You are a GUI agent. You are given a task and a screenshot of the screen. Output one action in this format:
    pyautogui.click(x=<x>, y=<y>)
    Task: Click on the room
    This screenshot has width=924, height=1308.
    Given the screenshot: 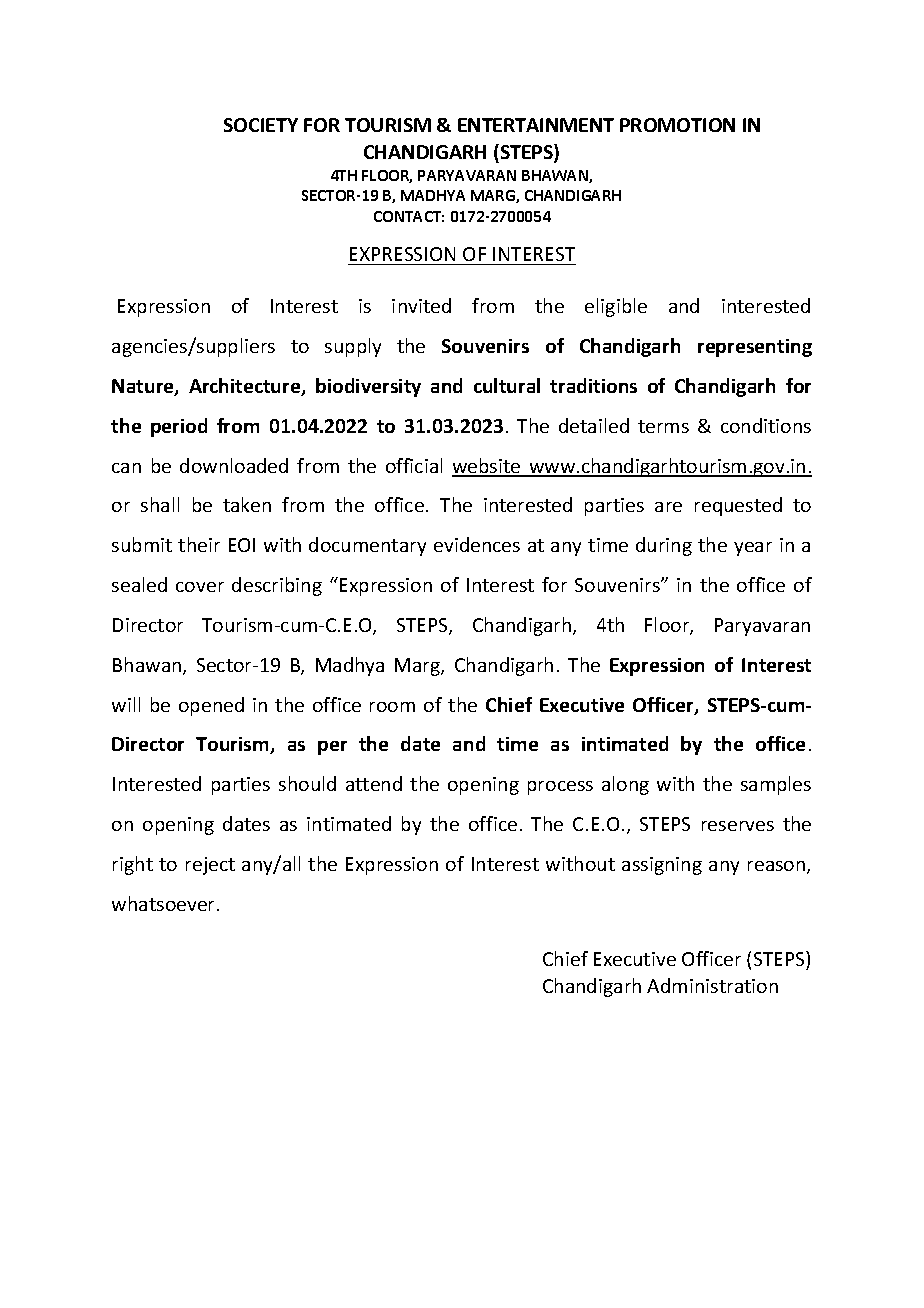 What is the action you would take?
    pyautogui.click(x=392, y=707)
